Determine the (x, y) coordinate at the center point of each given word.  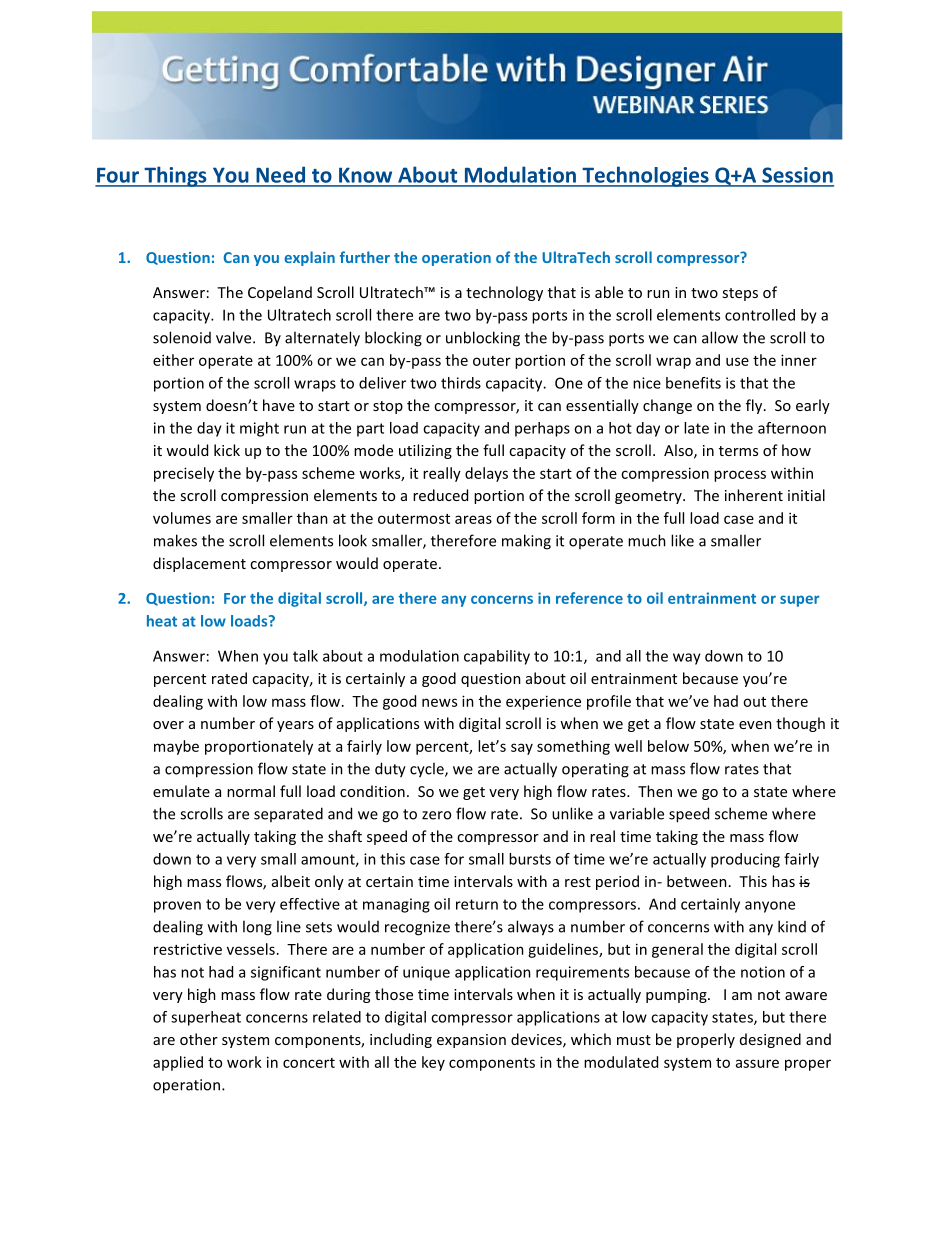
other (199, 1039)
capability (497, 657)
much (647, 540)
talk (305, 656)
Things (175, 176)
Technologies (645, 176)
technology (504, 293)
